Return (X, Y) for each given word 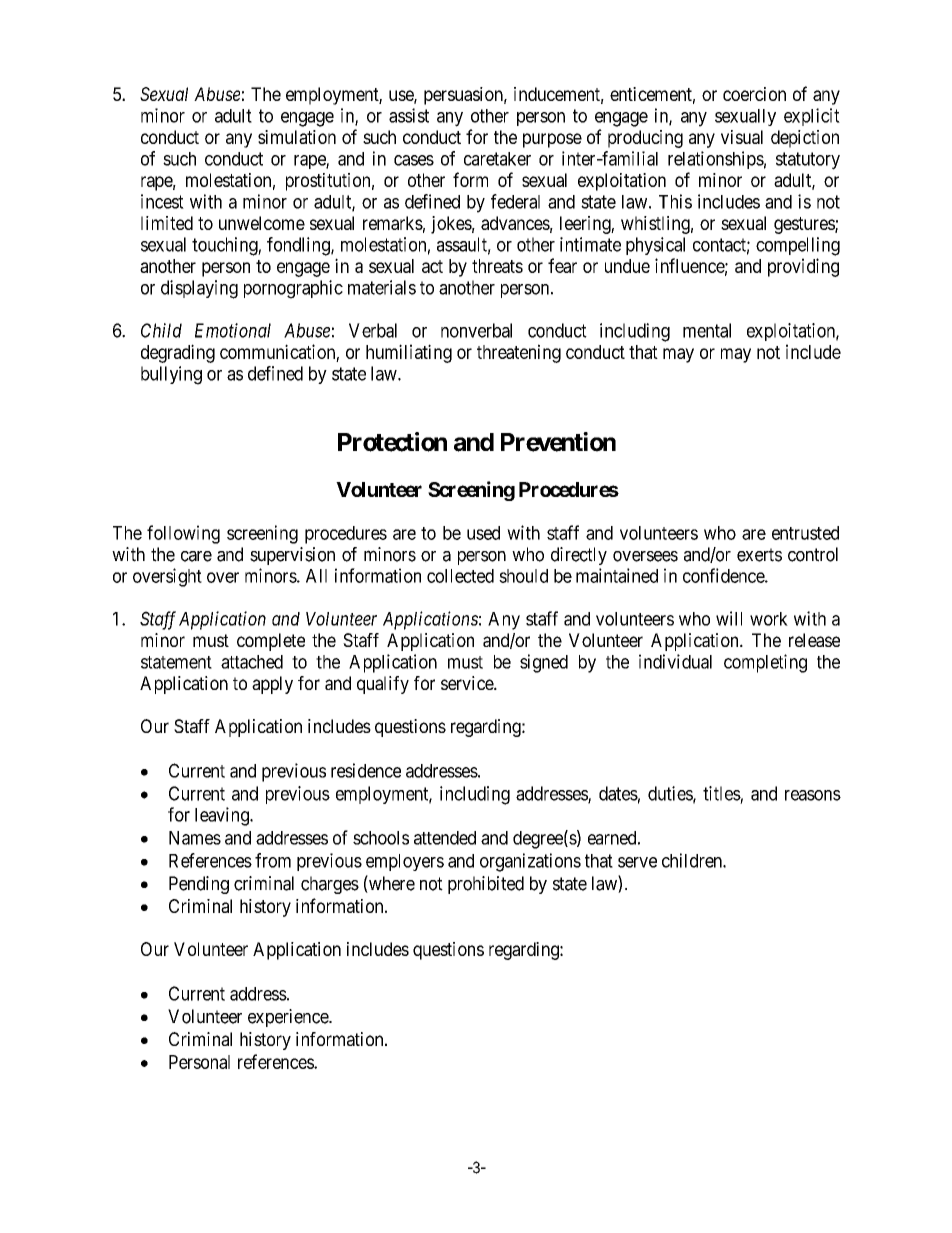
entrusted (805, 533)
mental (707, 330)
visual (742, 137)
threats (497, 266)
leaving (223, 816)
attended (445, 838)
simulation (297, 137)
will (729, 618)
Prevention (558, 442)
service (468, 683)
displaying (199, 289)
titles (722, 793)
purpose (552, 140)
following (183, 534)
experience (289, 1018)
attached (252, 662)
